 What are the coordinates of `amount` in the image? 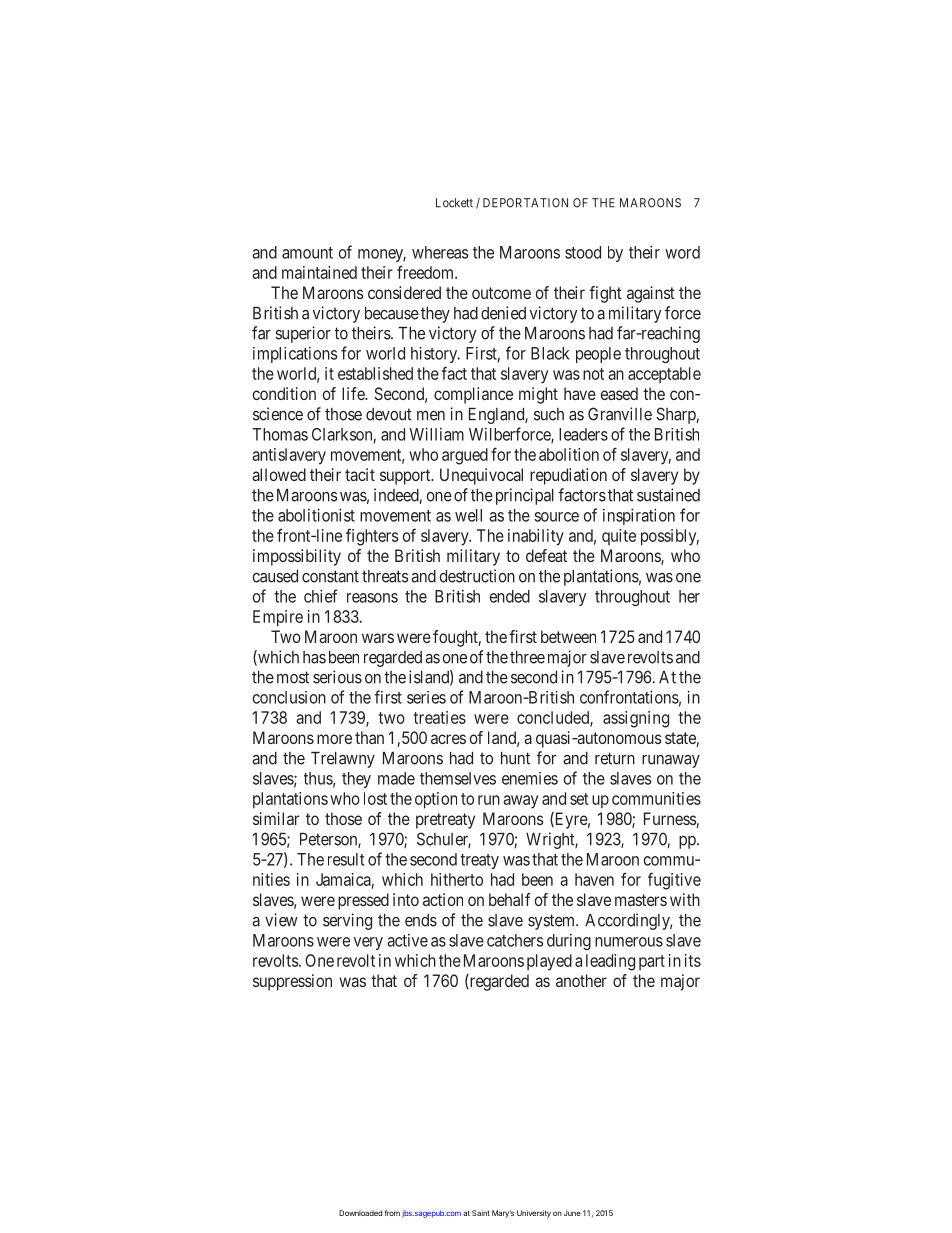 It's located at (307, 253).
